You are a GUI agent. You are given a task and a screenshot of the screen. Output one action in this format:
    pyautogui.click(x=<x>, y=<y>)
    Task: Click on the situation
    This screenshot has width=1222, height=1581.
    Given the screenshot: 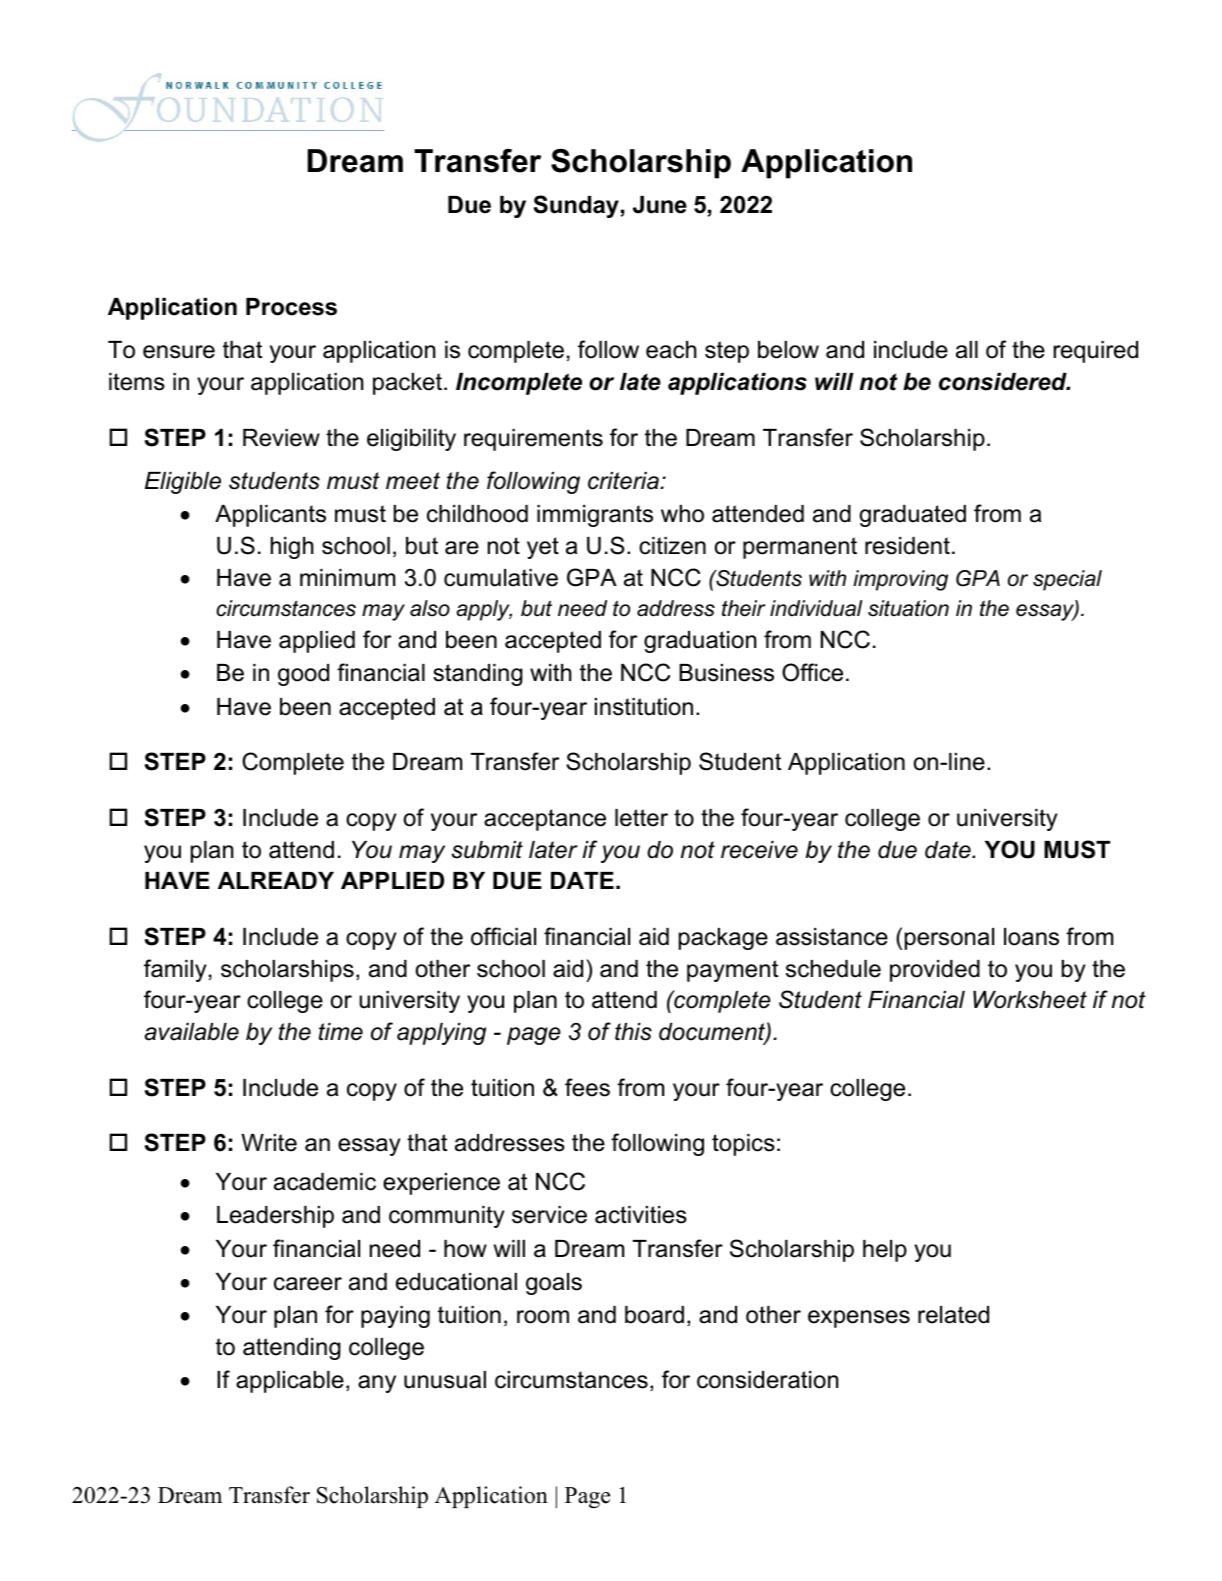 What is the action you would take?
    pyautogui.click(x=908, y=608)
